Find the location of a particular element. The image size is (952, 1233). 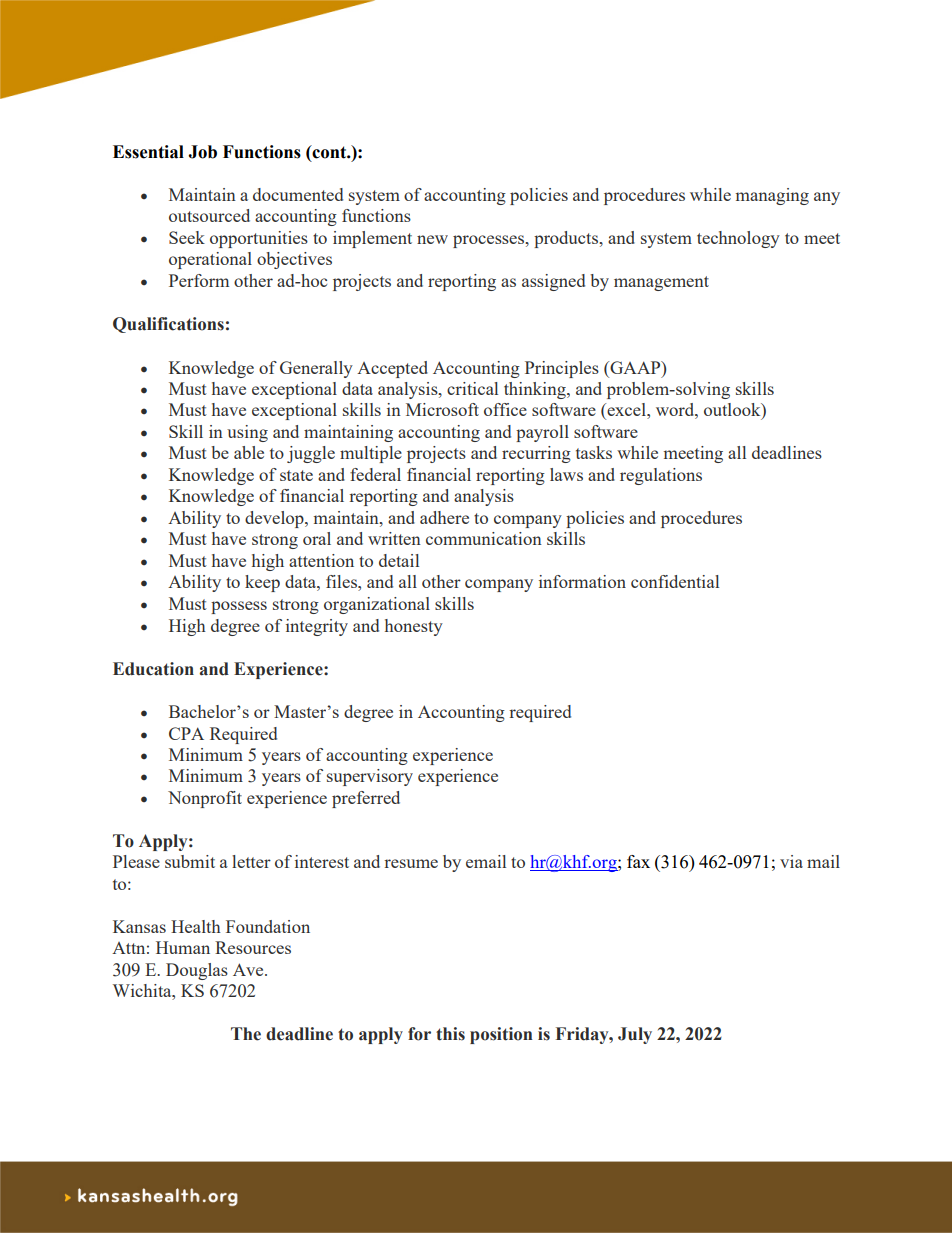

new is located at coordinates (432, 239).
